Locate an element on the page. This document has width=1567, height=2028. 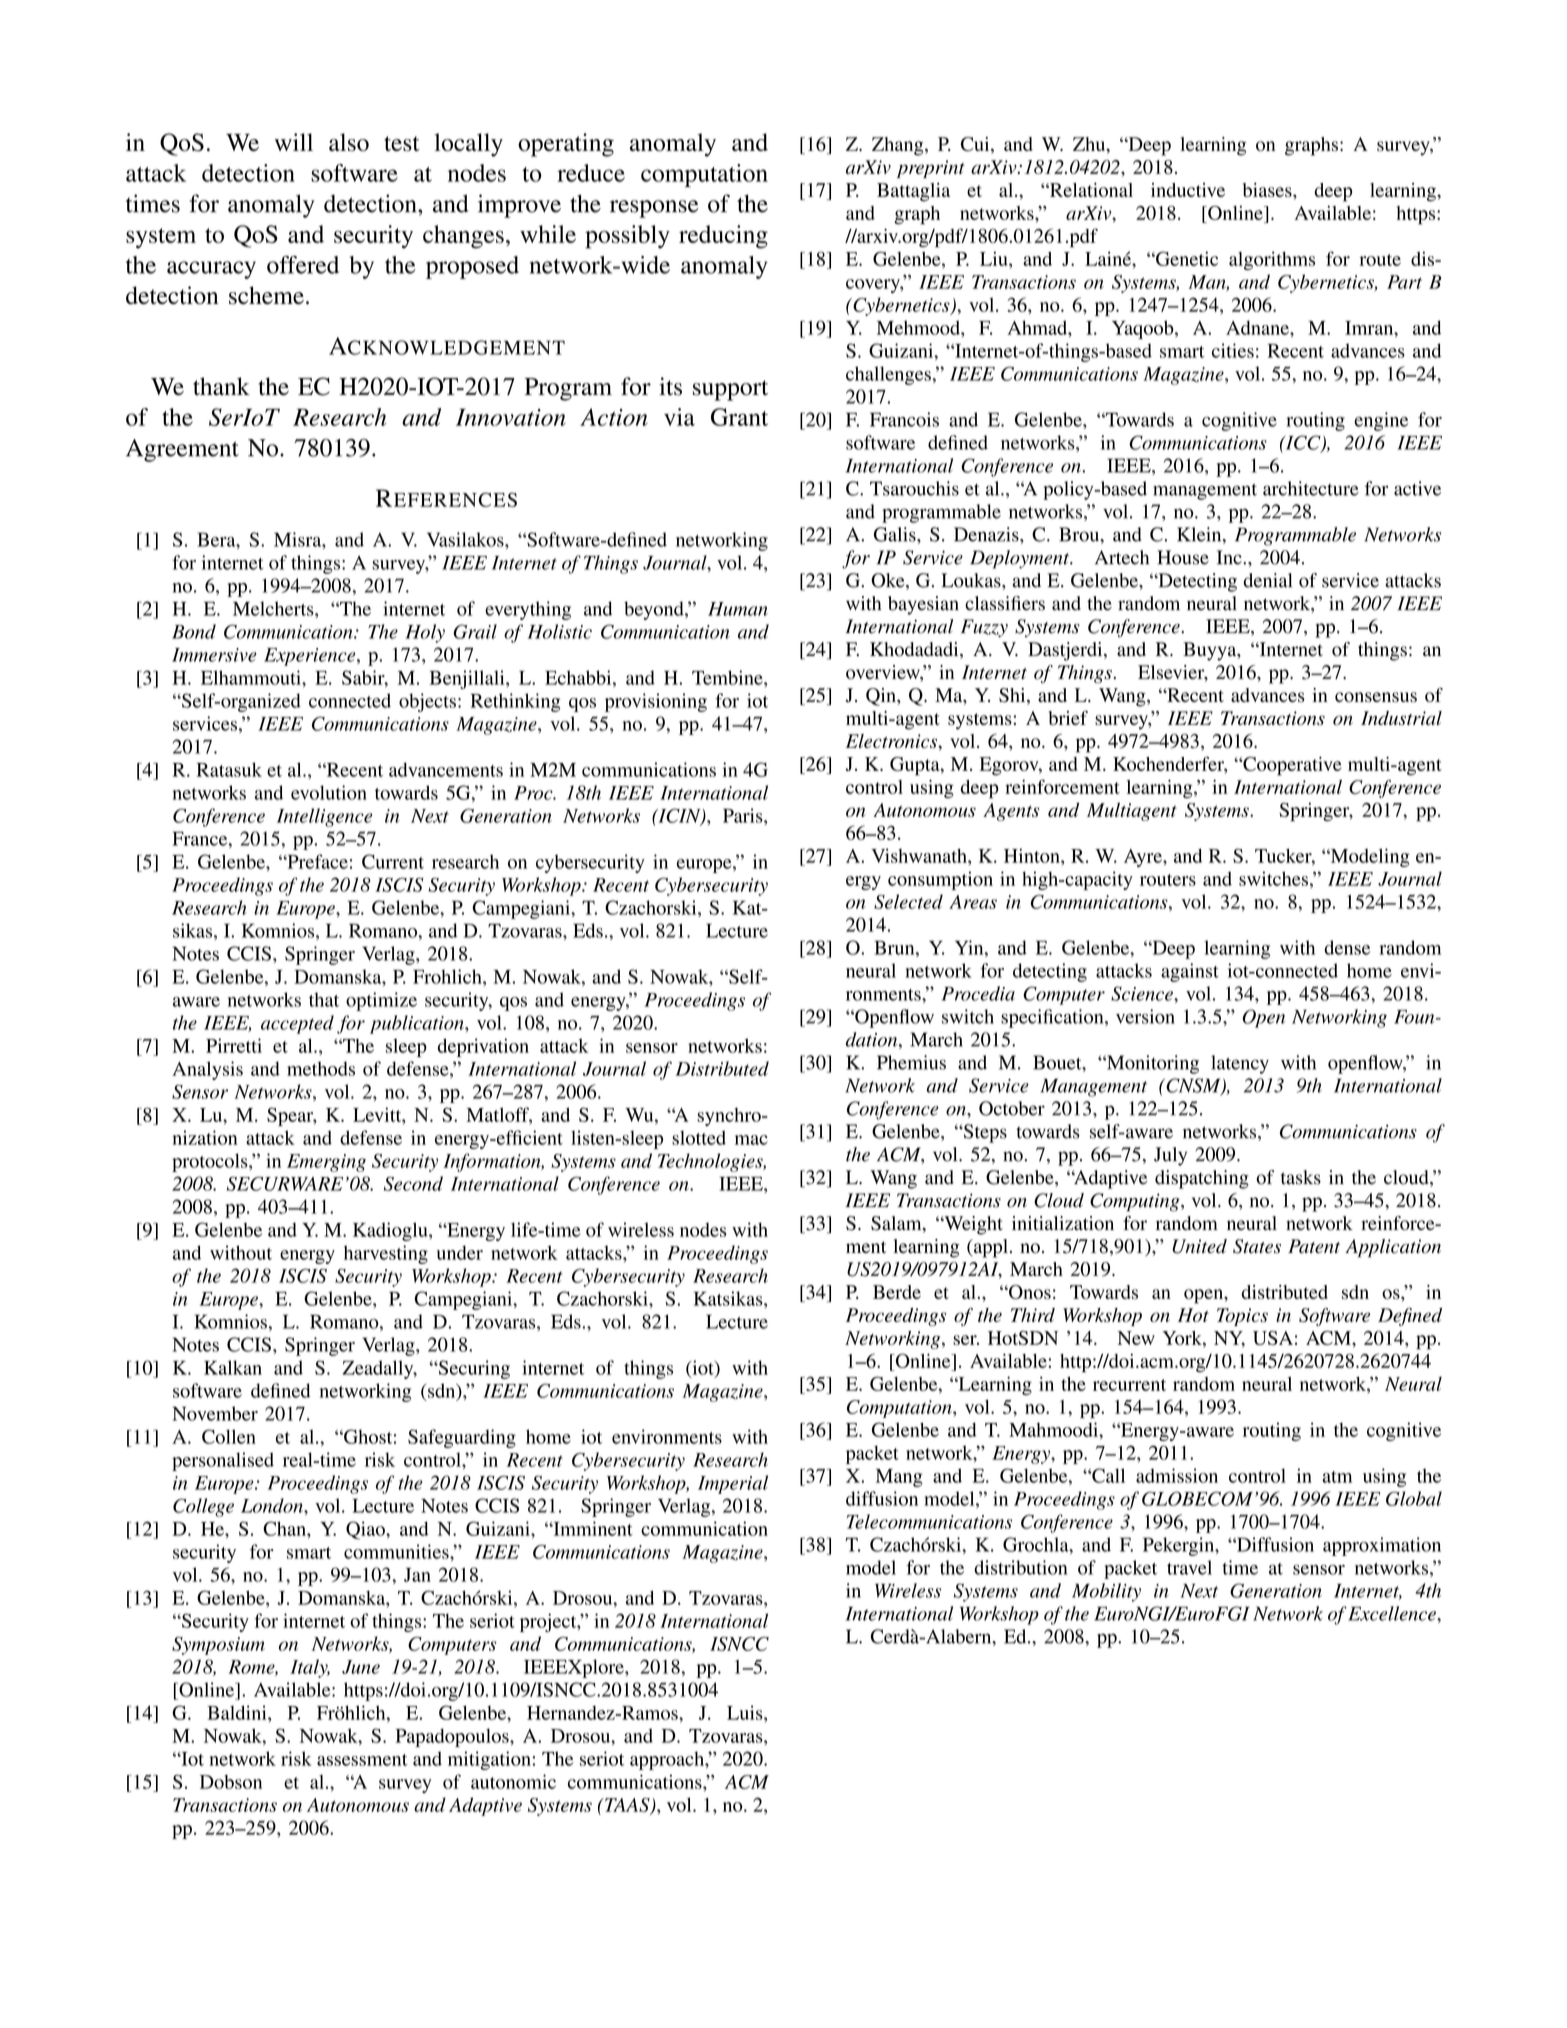
Qin is located at coordinates (882, 697).
